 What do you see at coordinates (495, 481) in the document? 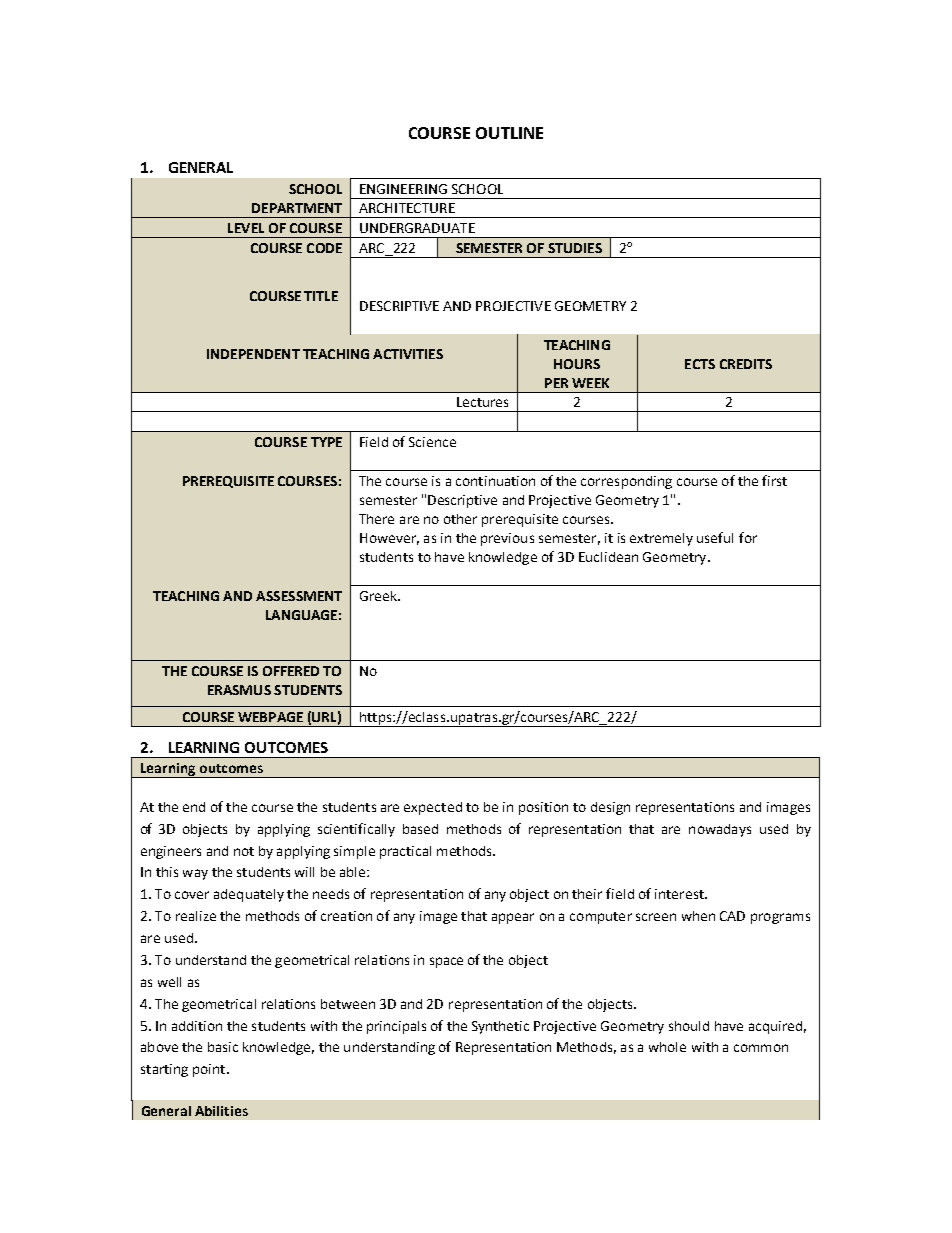
I see `continuation` at bounding box center [495, 481].
